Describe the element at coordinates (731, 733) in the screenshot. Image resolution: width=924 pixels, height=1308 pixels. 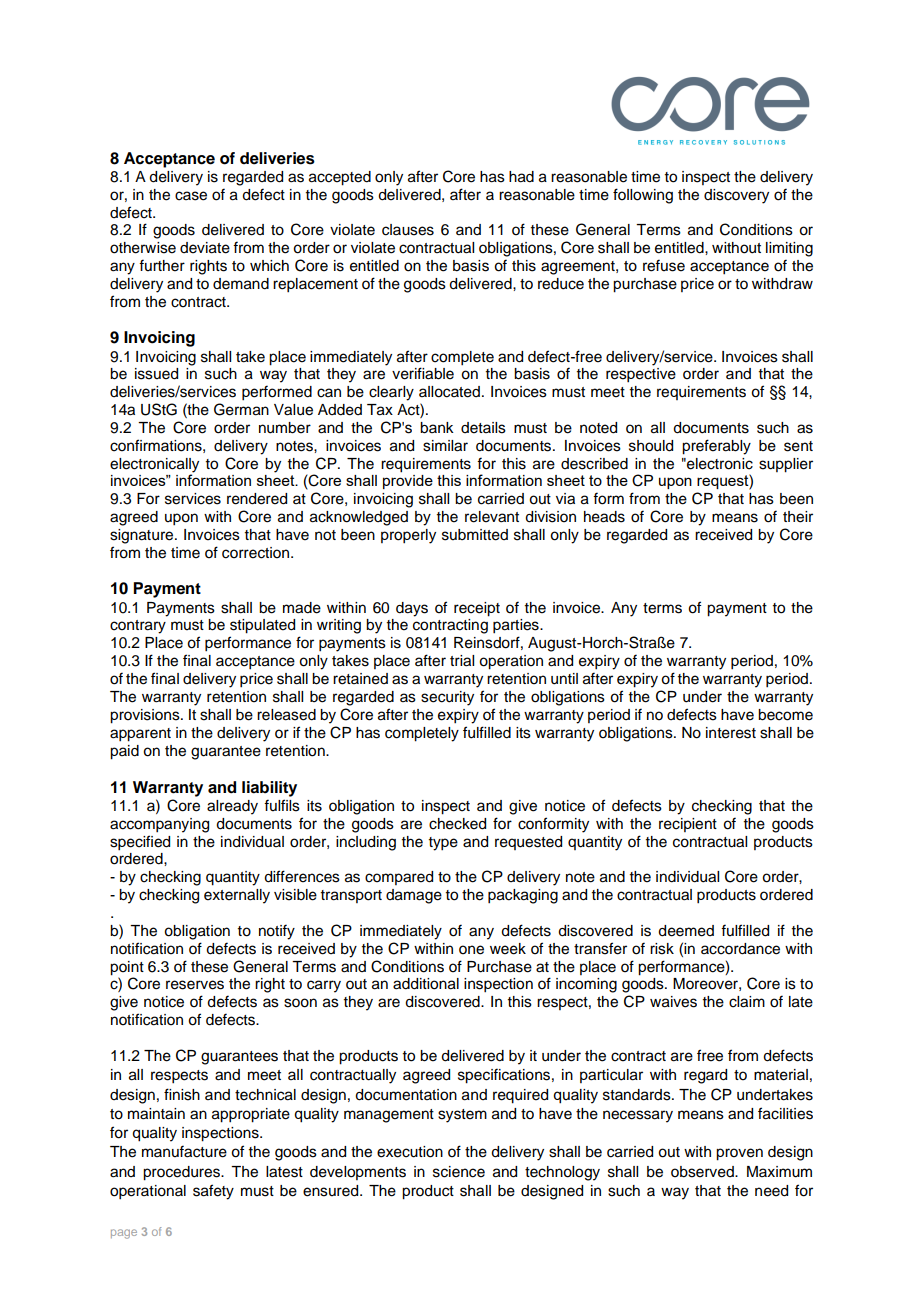
I see `interest` at that location.
